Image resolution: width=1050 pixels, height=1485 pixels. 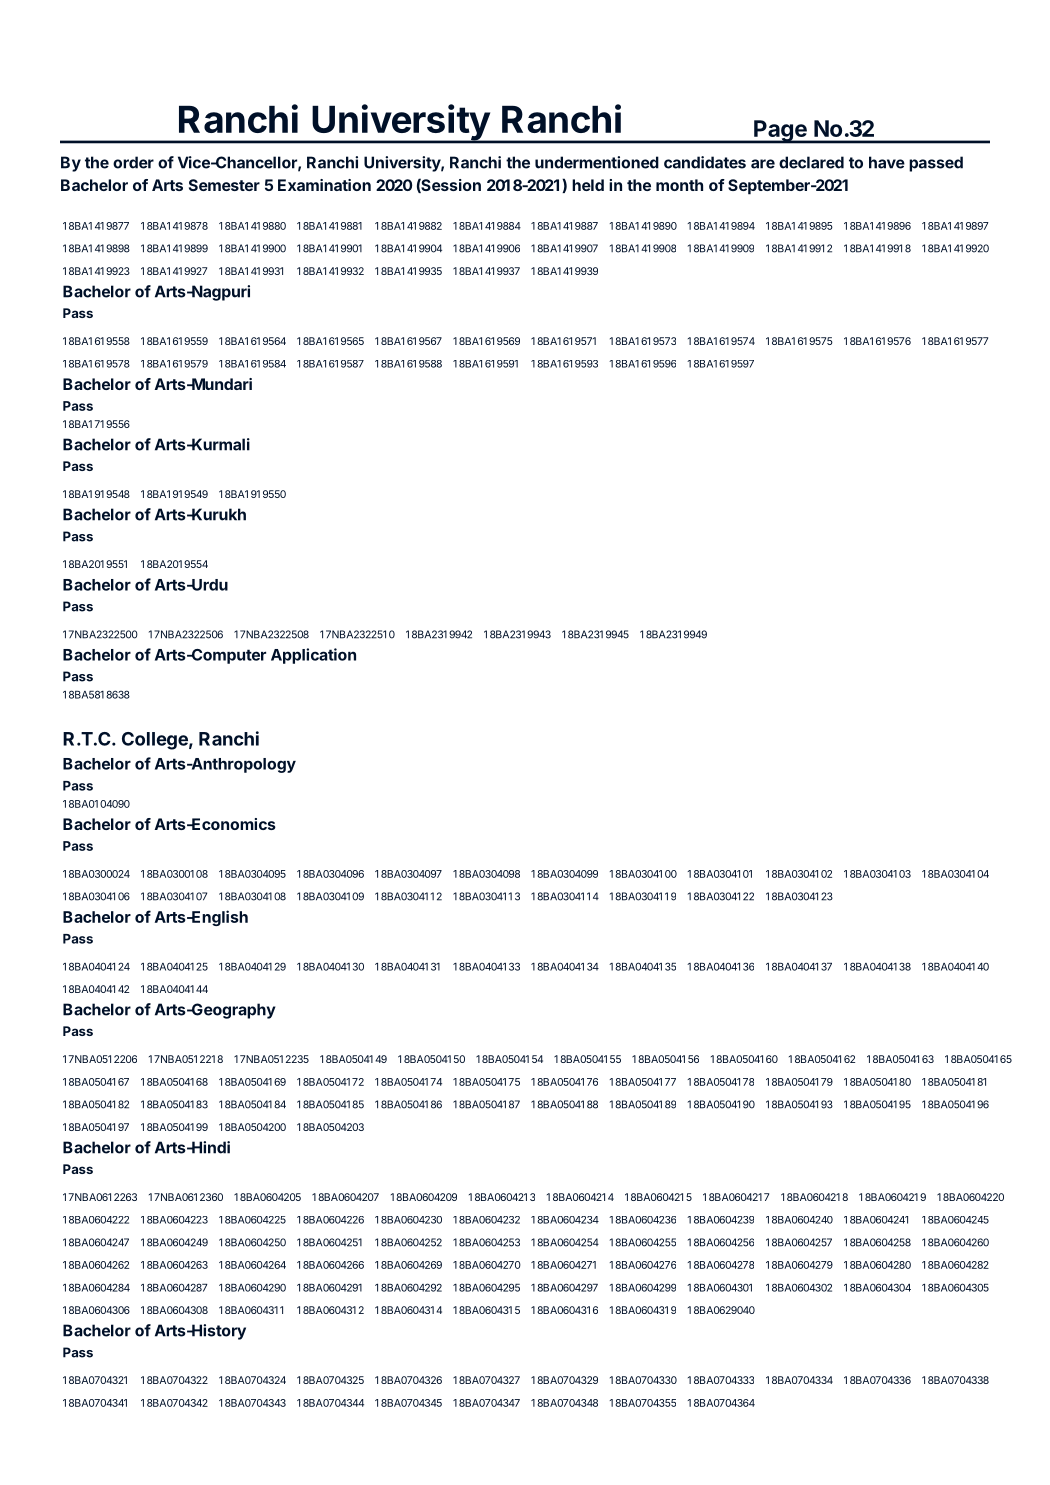 What do you see at coordinates (588, 185) in the screenshot?
I see `held` at bounding box center [588, 185].
